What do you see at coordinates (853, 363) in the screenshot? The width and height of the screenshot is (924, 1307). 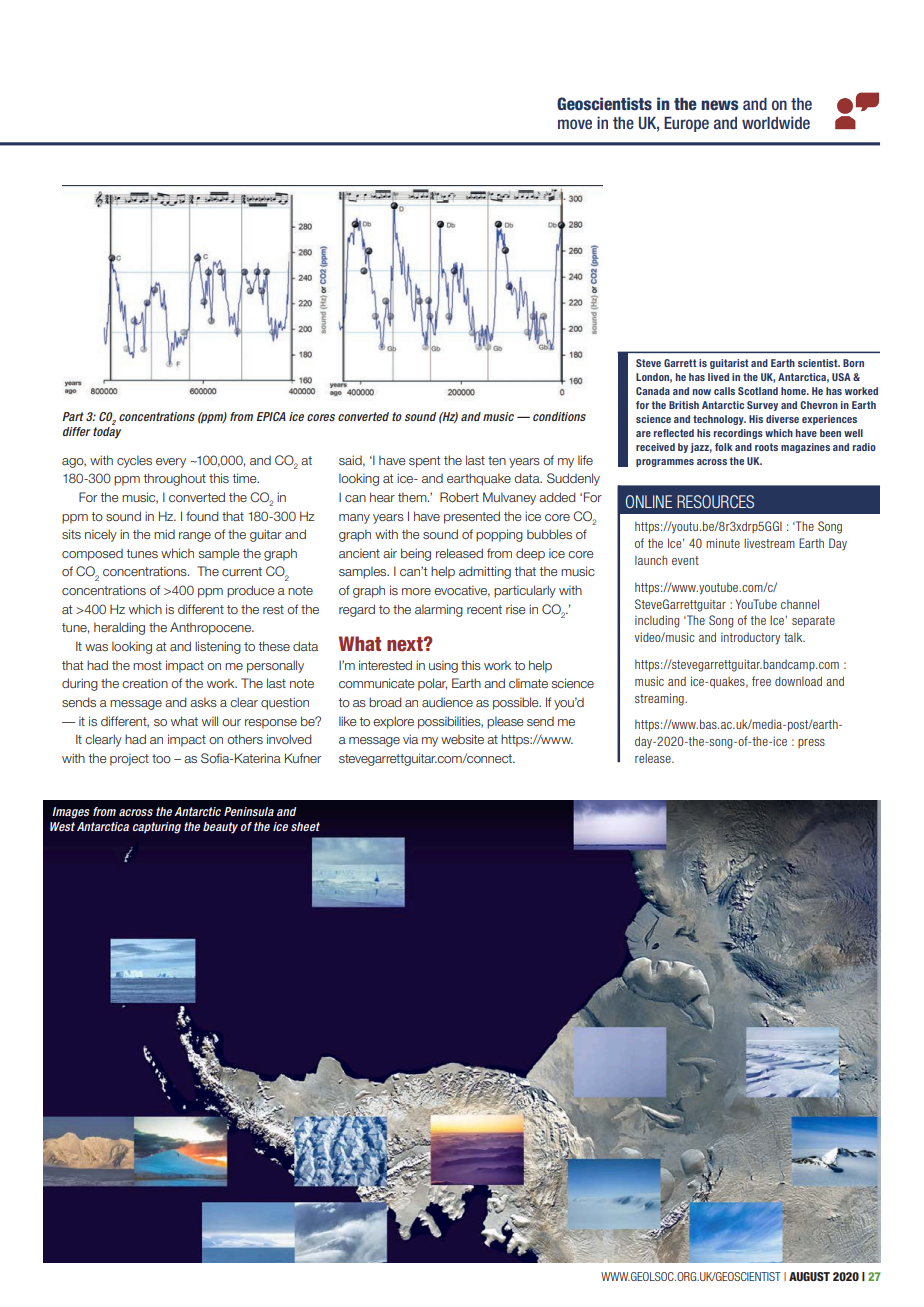 I see `Born` at bounding box center [853, 363].
